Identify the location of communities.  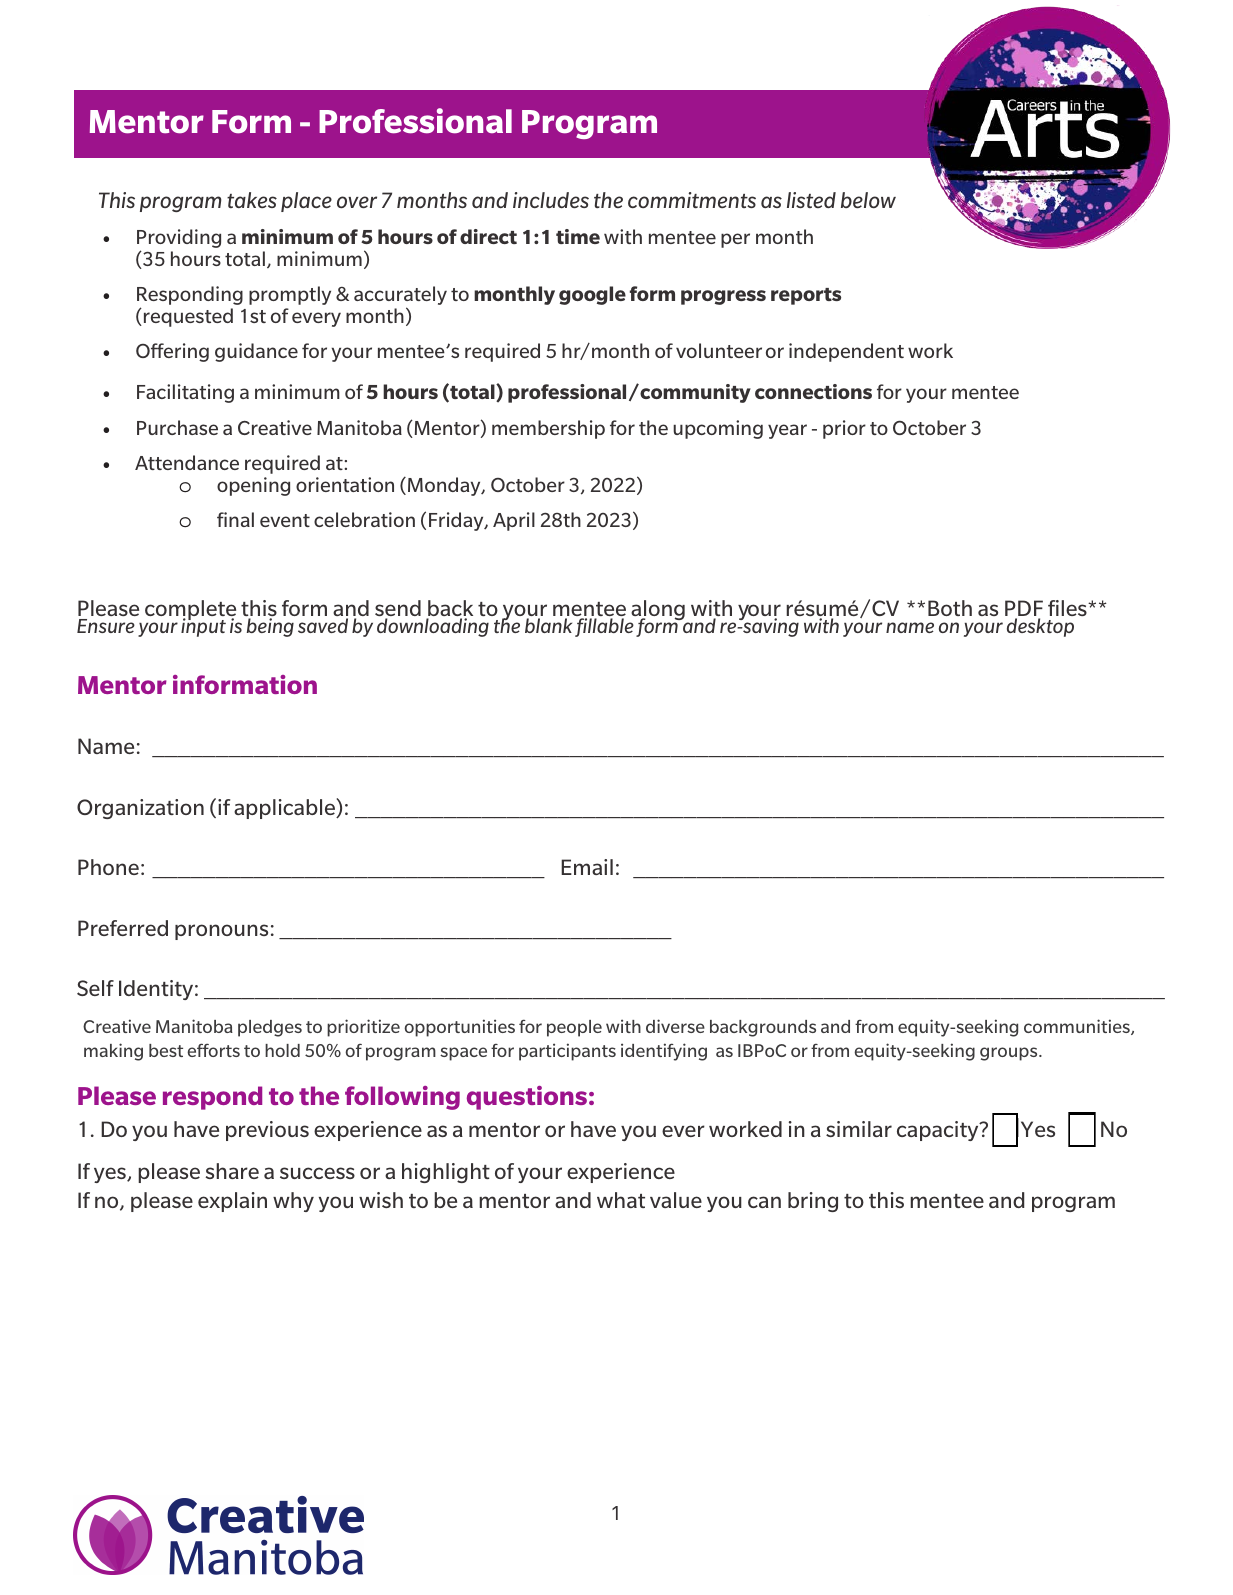
(1078, 1027).
